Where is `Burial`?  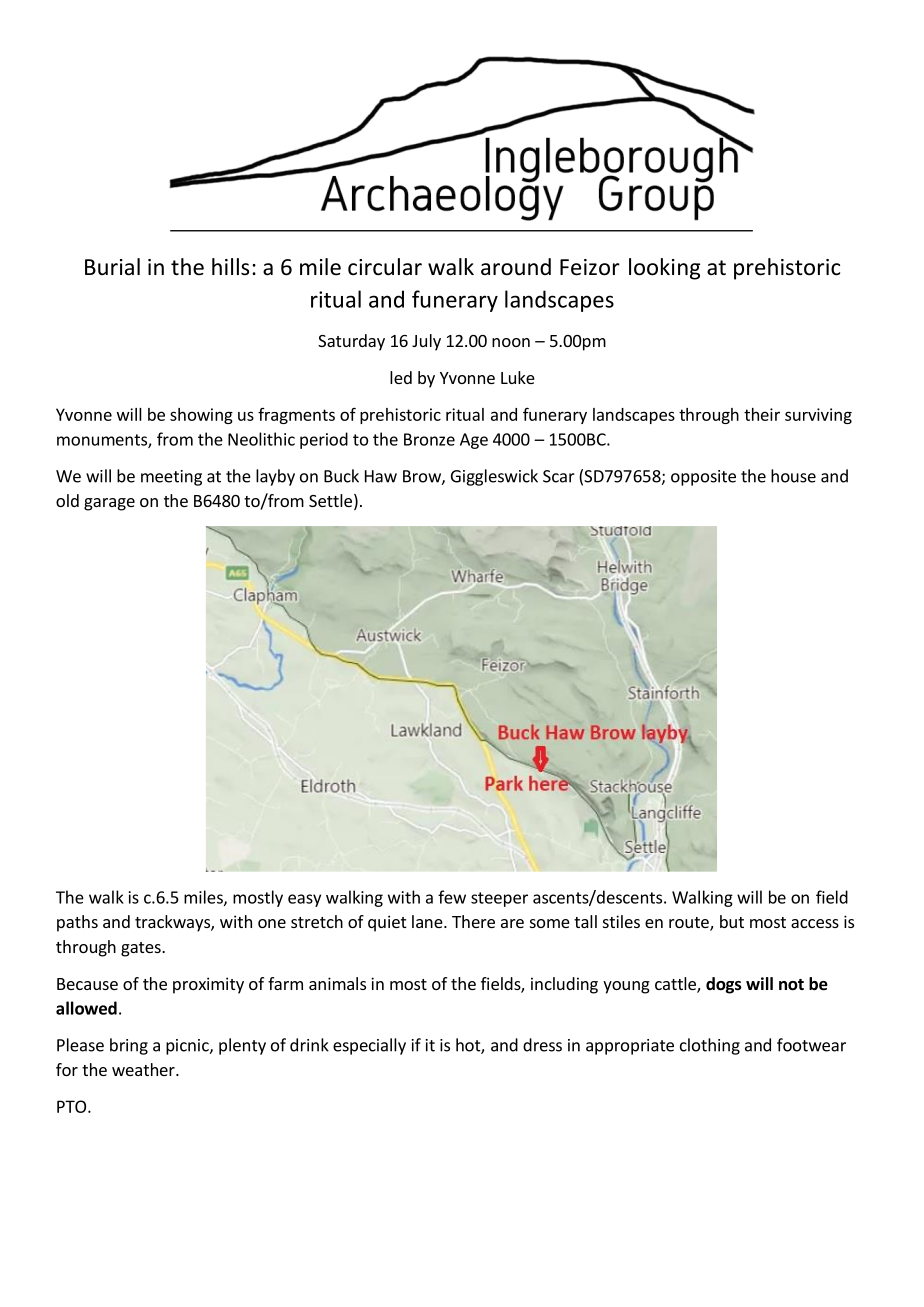 Burial is located at coordinates (112, 267).
